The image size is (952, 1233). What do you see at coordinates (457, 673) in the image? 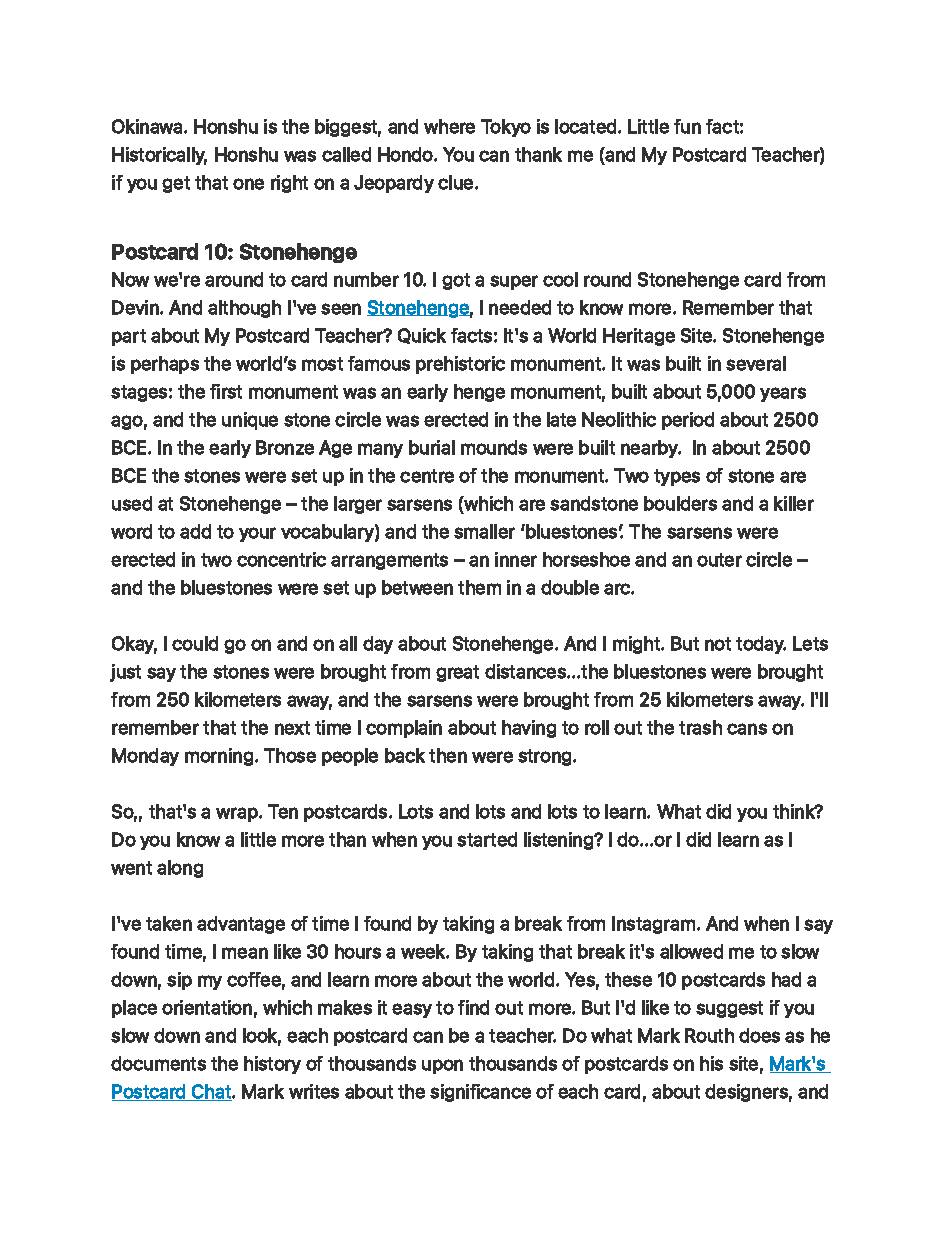
I see `great` at bounding box center [457, 673].
